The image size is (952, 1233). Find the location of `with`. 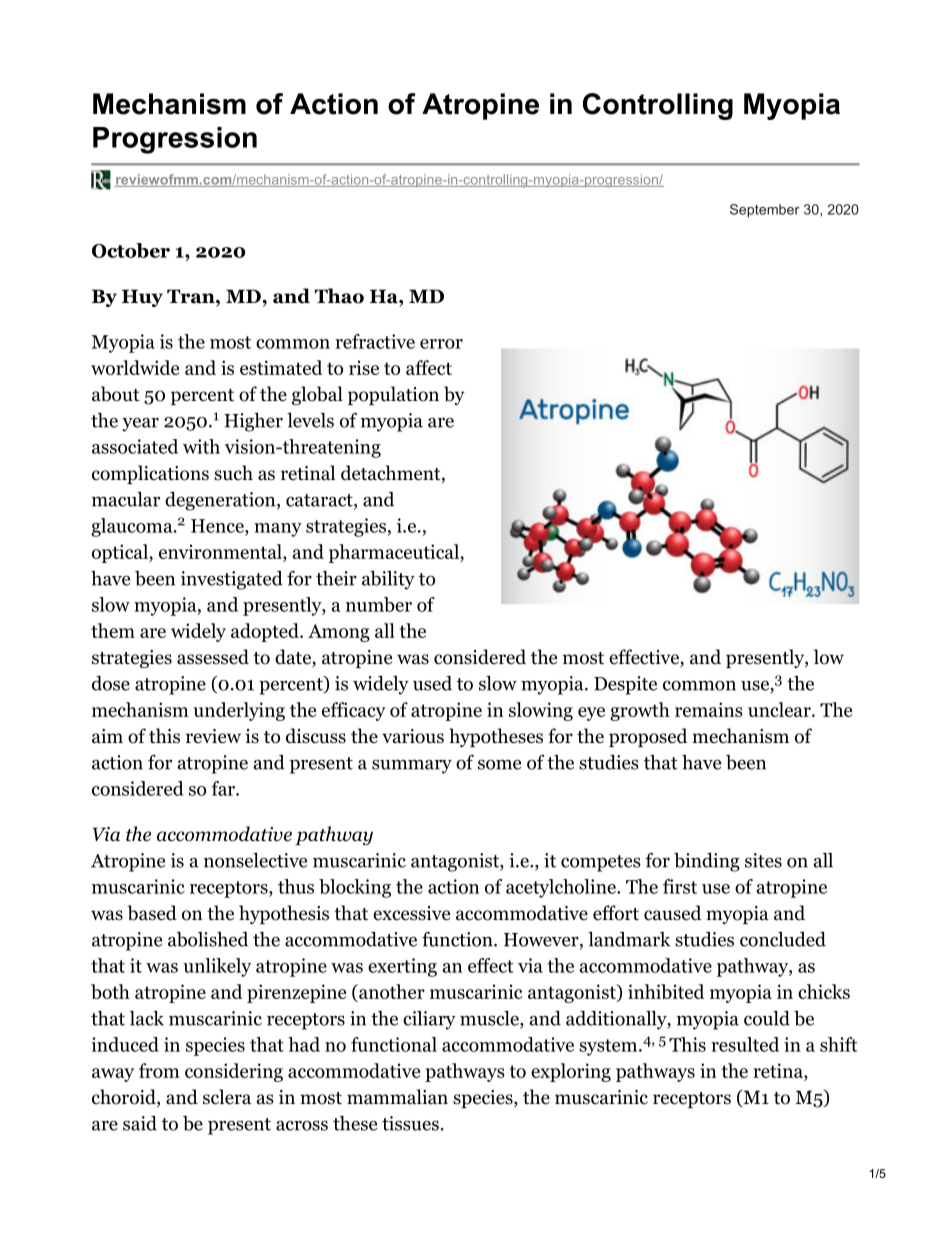

with is located at coordinates (201, 446).
